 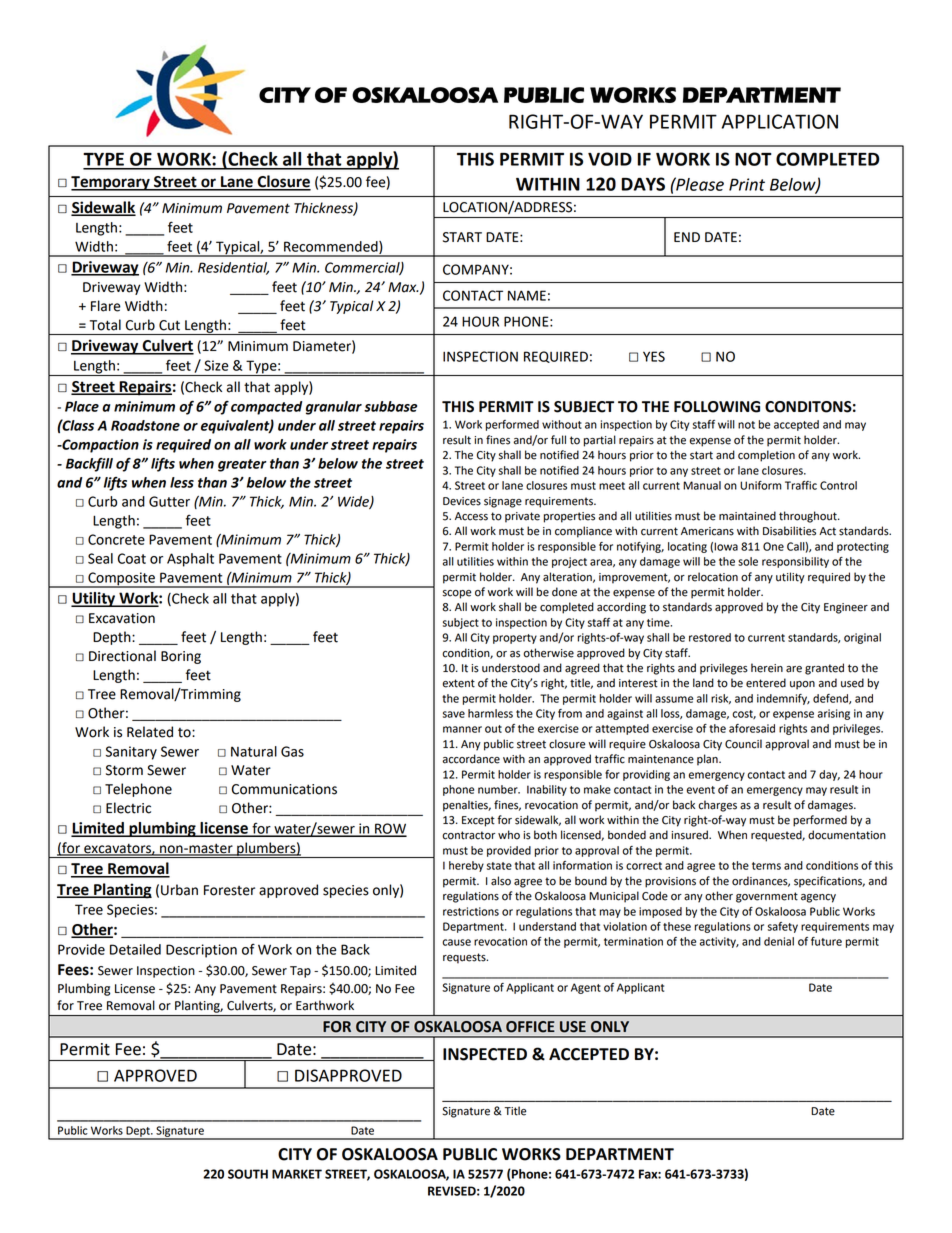 I want to click on Gutter, so click(x=169, y=501).
